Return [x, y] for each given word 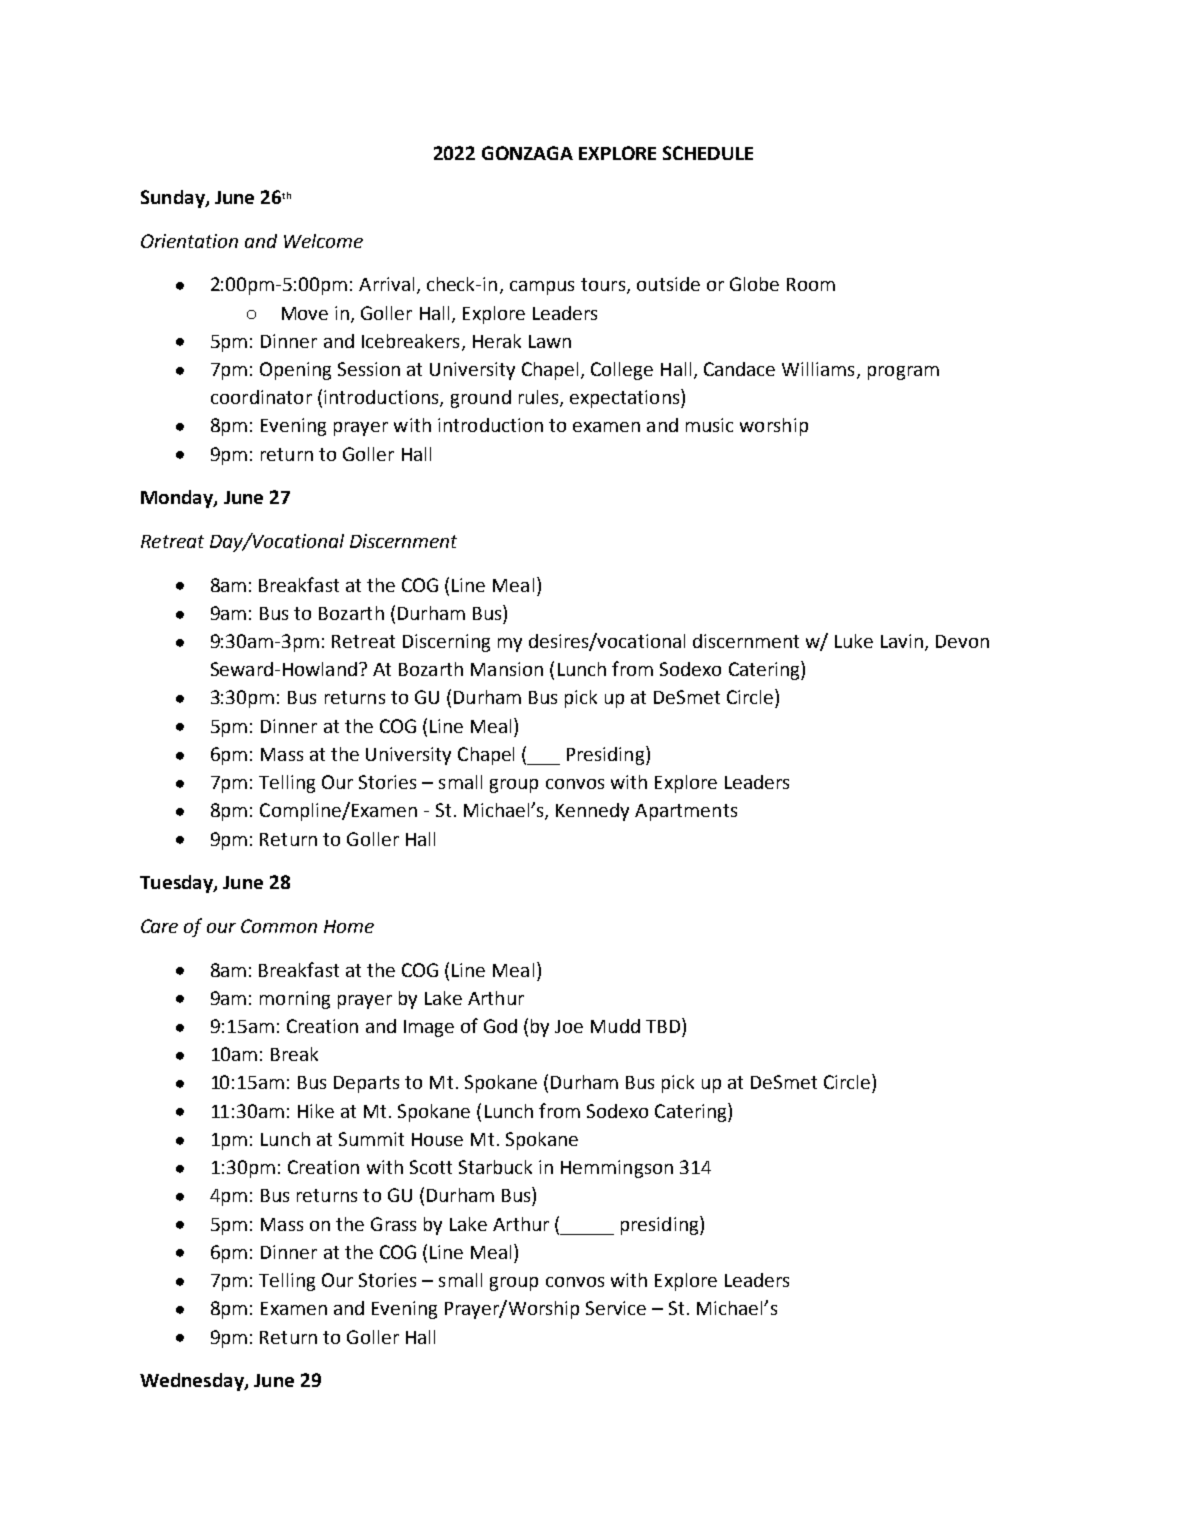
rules [540, 398]
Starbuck [495, 1167]
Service [616, 1308]
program [903, 373]
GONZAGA [527, 153]
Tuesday [177, 884]
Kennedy [592, 812]
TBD [663, 1026]
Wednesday [193, 1382]
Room [811, 284]
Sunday [174, 199]
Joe [569, 1026]
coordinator [261, 397]
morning [295, 1000]
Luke [854, 641]
